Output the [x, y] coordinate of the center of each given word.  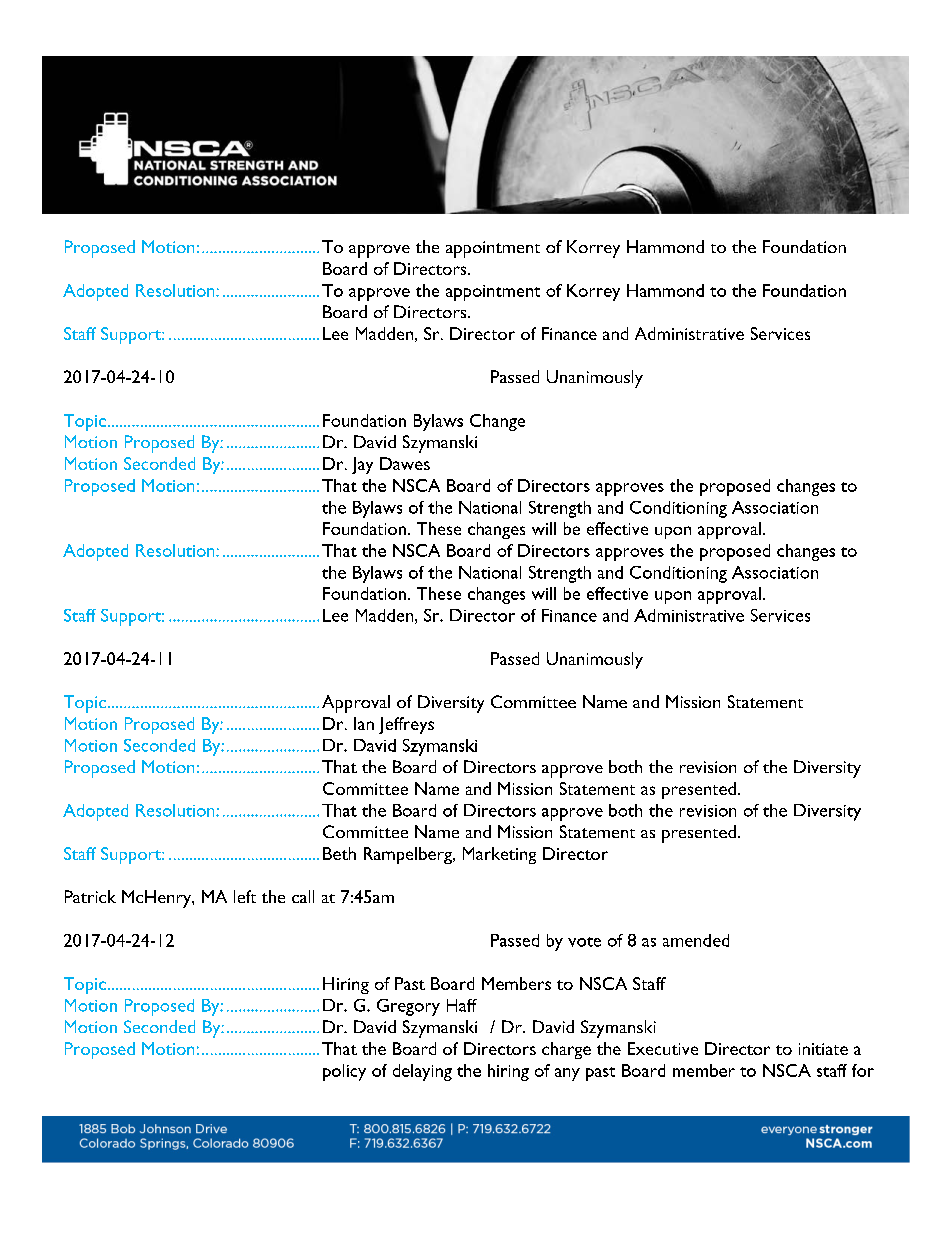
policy [344, 1072]
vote [584, 942]
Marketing [499, 855]
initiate [823, 1049]
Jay [362, 465]
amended [696, 940]
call [303, 896]
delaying [422, 1072]
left [245, 896]
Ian [364, 723]
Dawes [405, 463]
